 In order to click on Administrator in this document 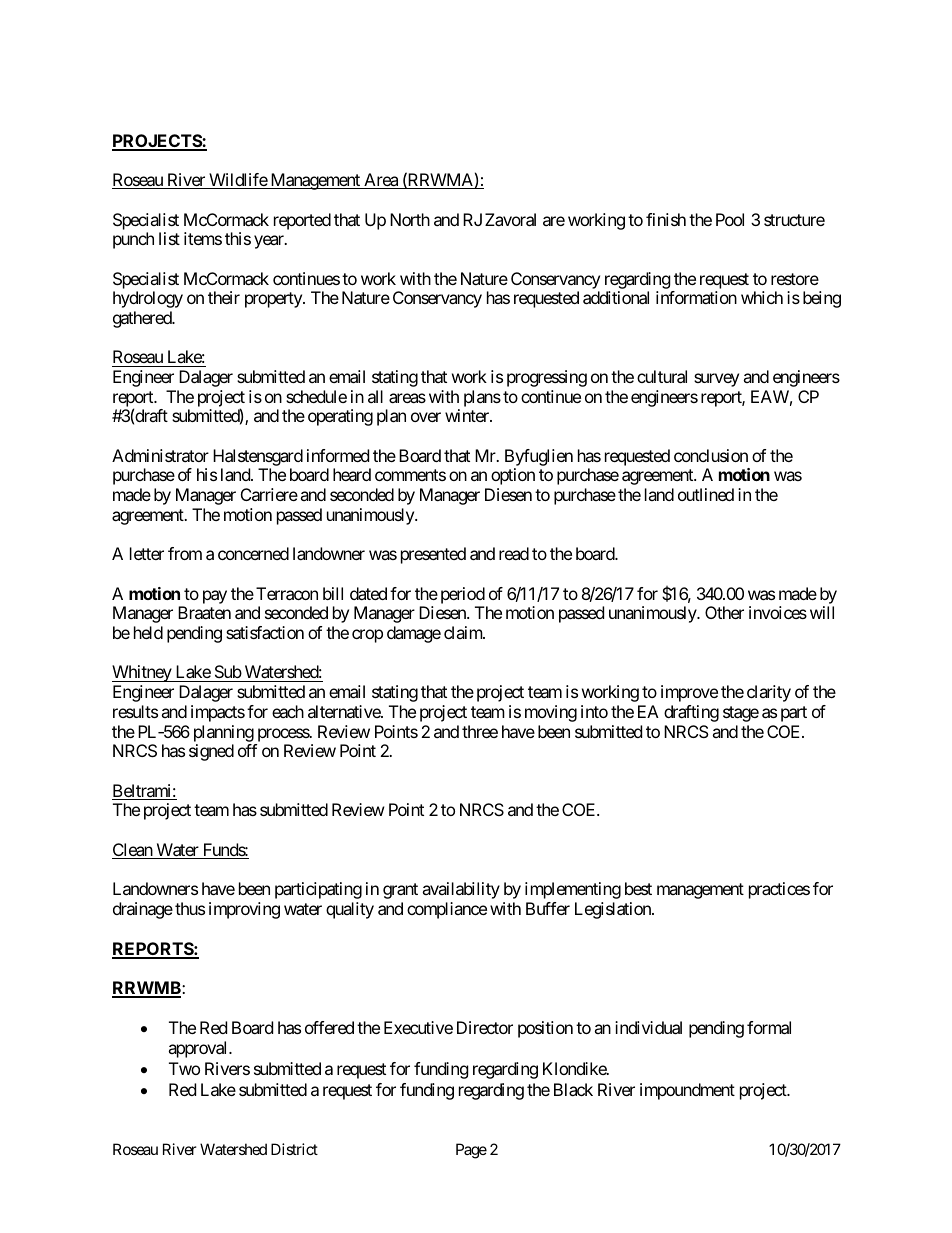, I will do `click(160, 455)`.
